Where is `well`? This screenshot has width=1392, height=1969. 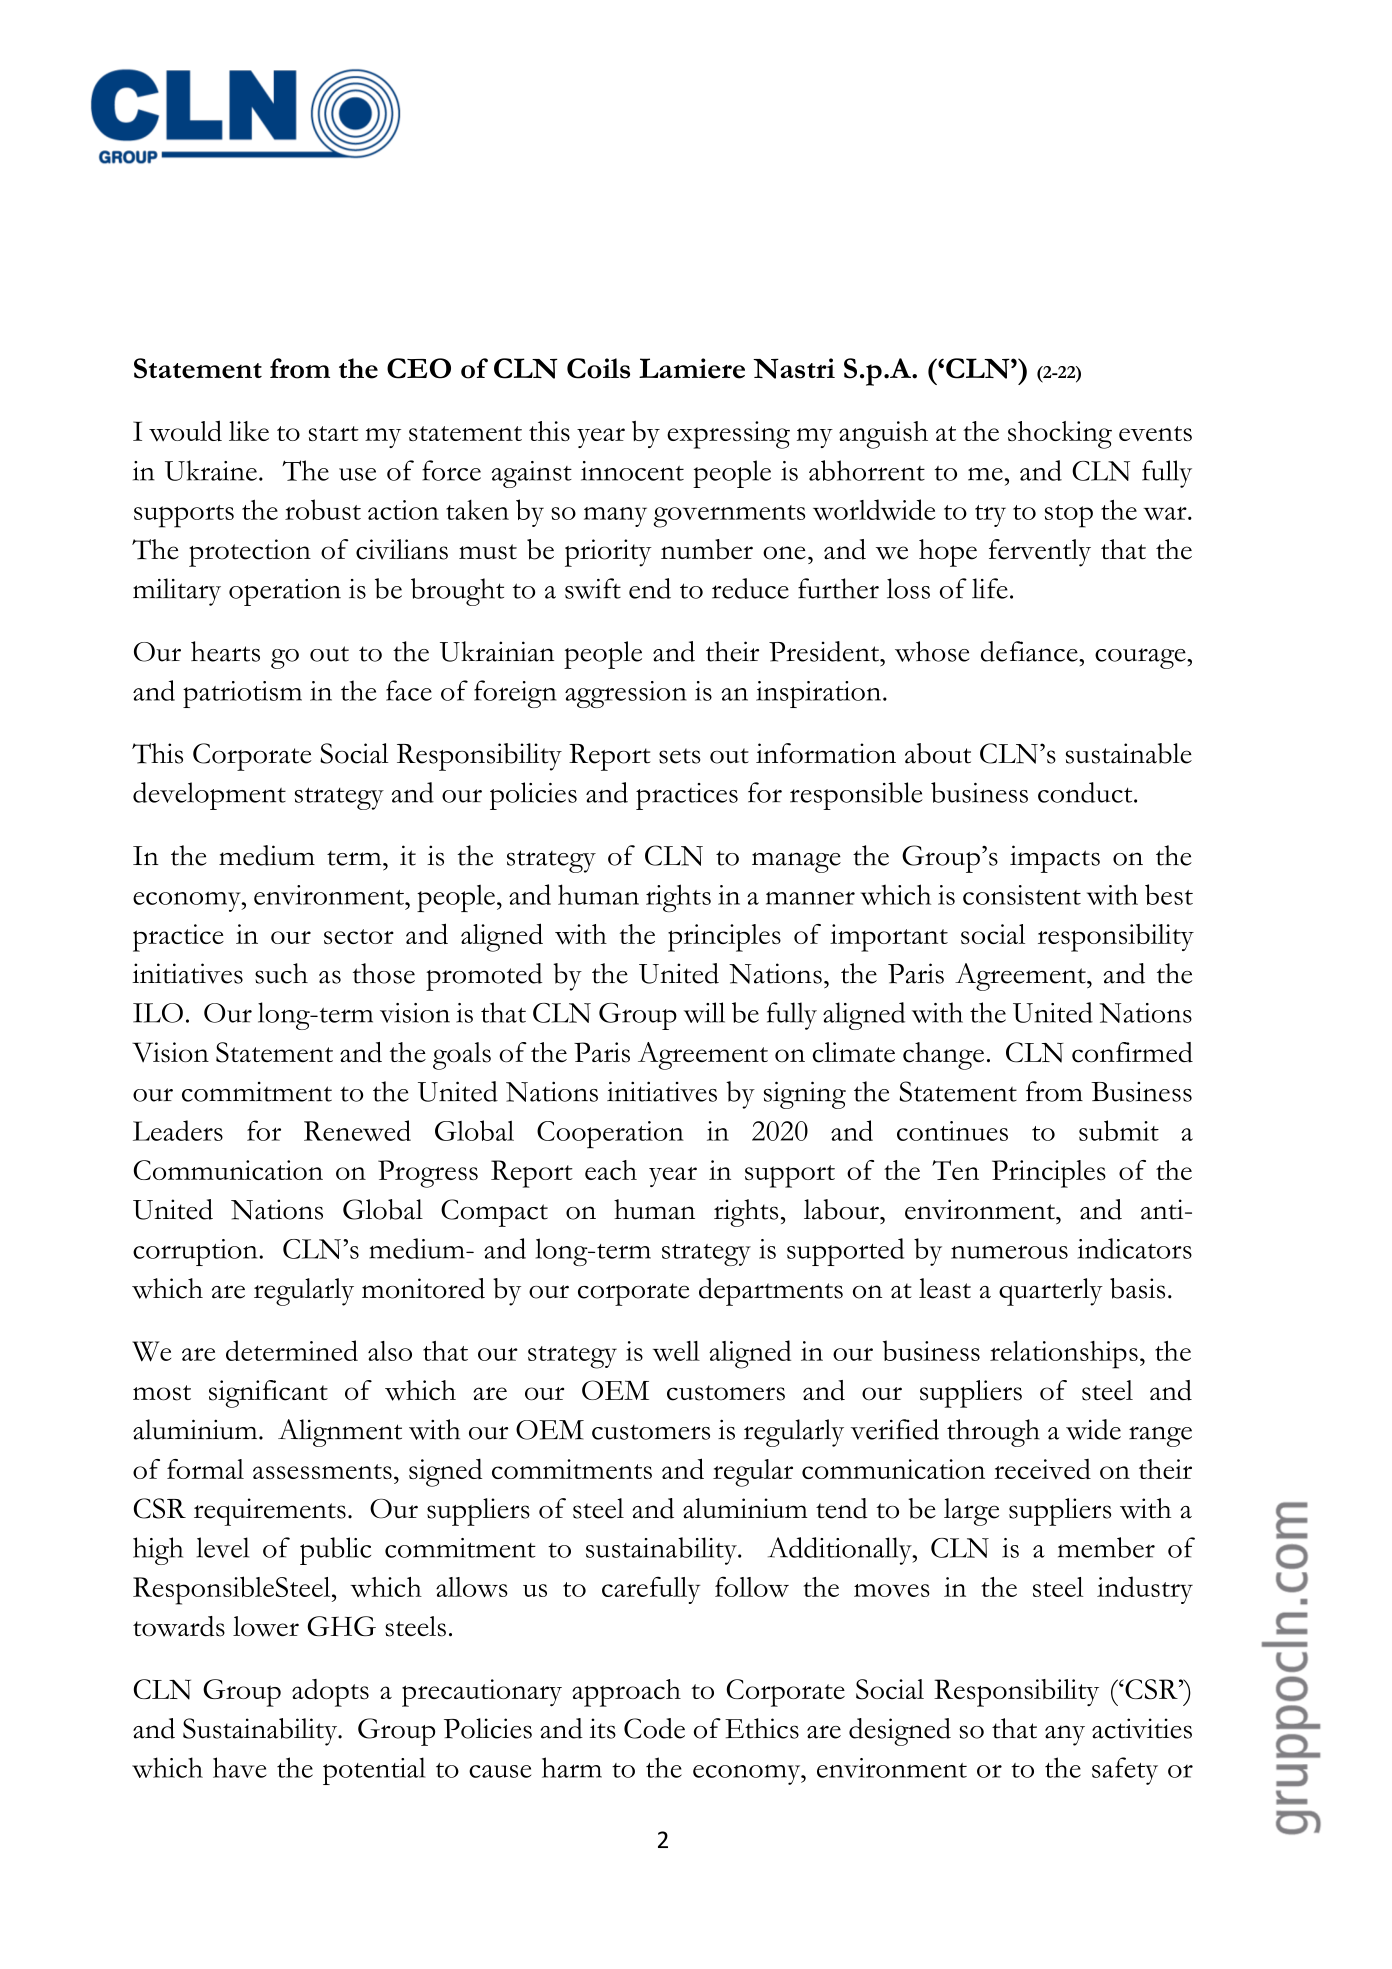 well is located at coordinates (676, 1351).
